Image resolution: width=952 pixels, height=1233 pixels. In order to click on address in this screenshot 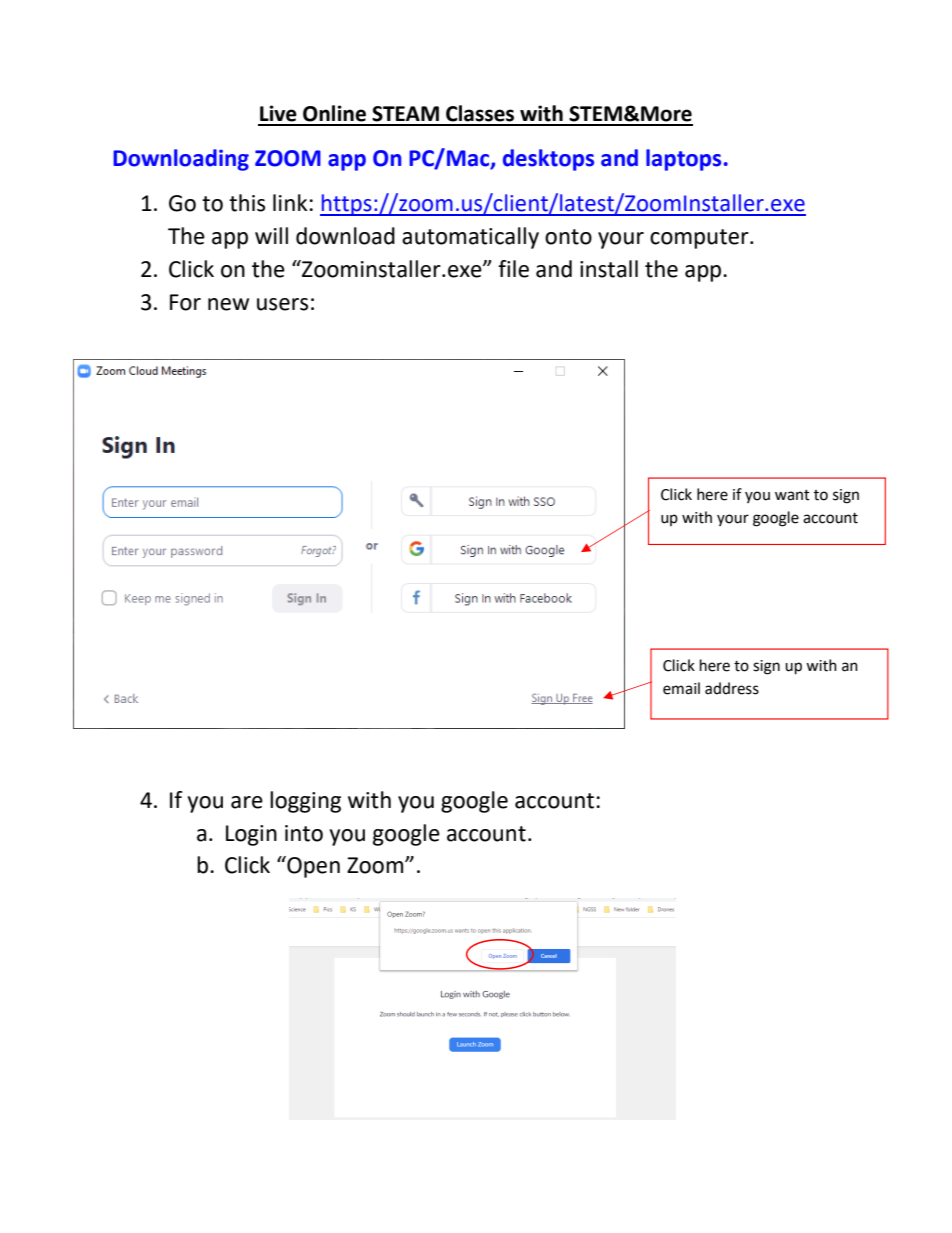, I will do `click(732, 688)`.
